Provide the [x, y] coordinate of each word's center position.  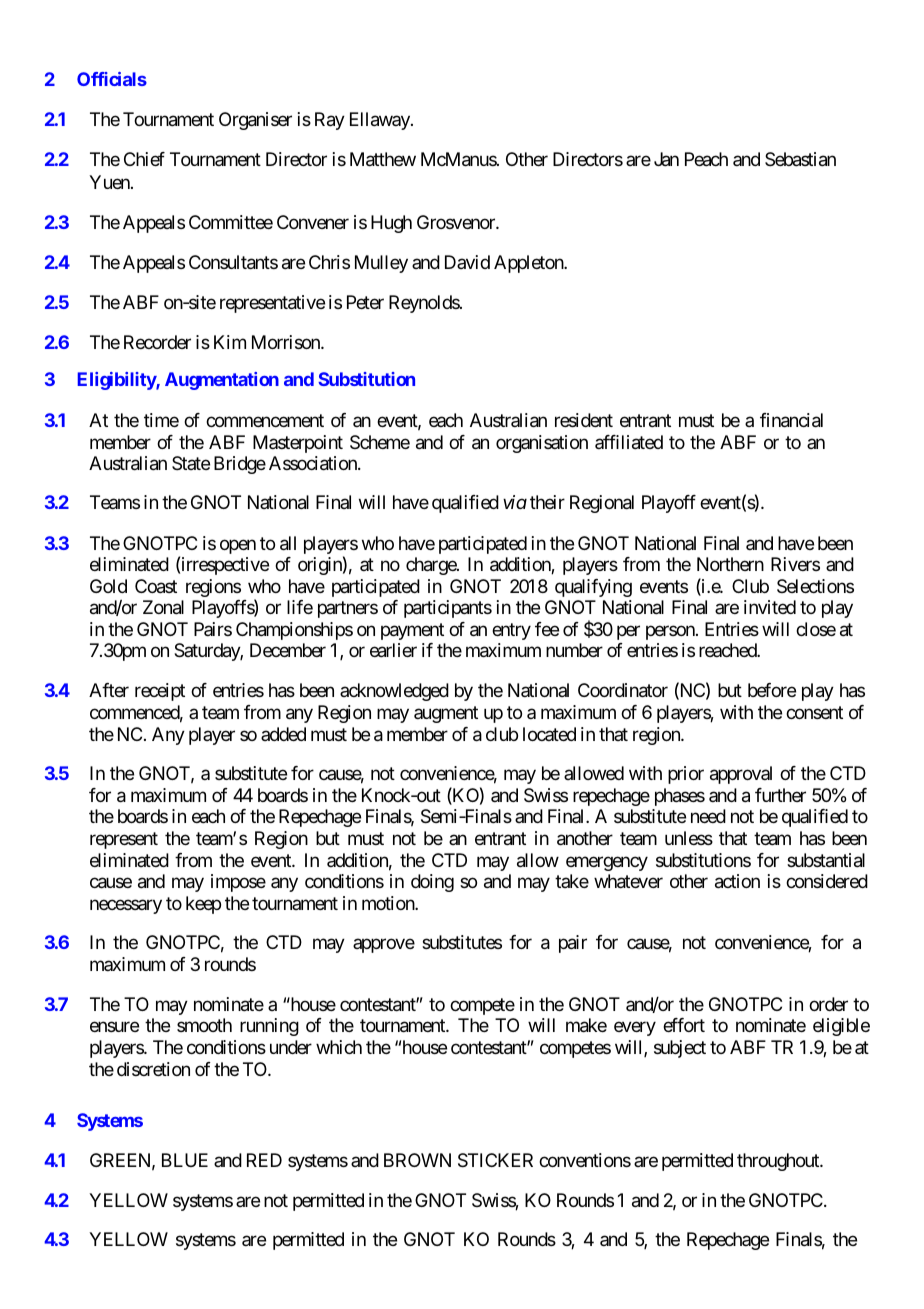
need [708, 816]
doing [432, 883]
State [191, 463]
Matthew [383, 159]
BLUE [185, 1160]
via [515, 502]
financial [791, 420]
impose [238, 883]
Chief [144, 159]
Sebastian [800, 159]
